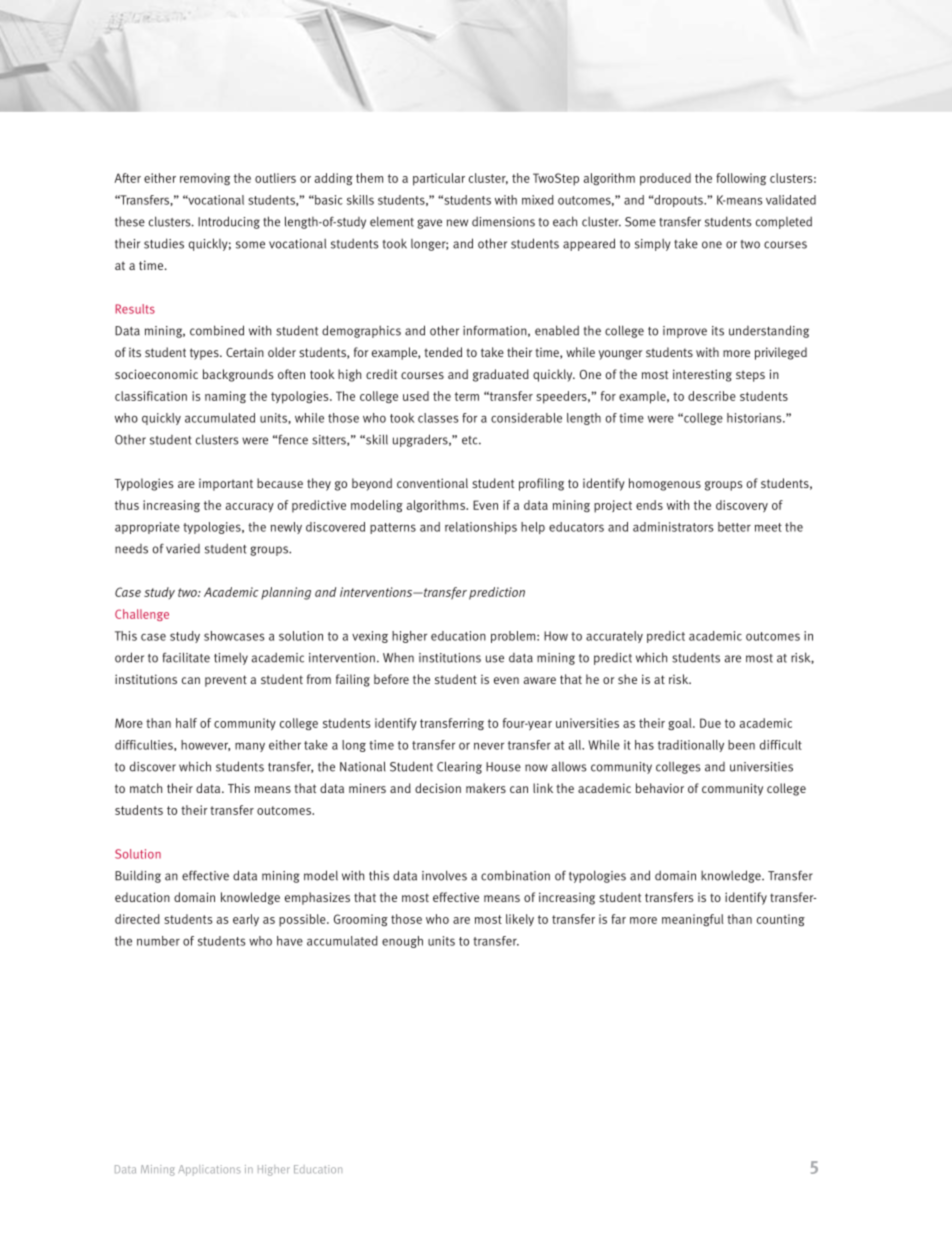 This page has height=1233, width=952. What do you see at coordinates (741, 179) in the page?
I see `following` at bounding box center [741, 179].
